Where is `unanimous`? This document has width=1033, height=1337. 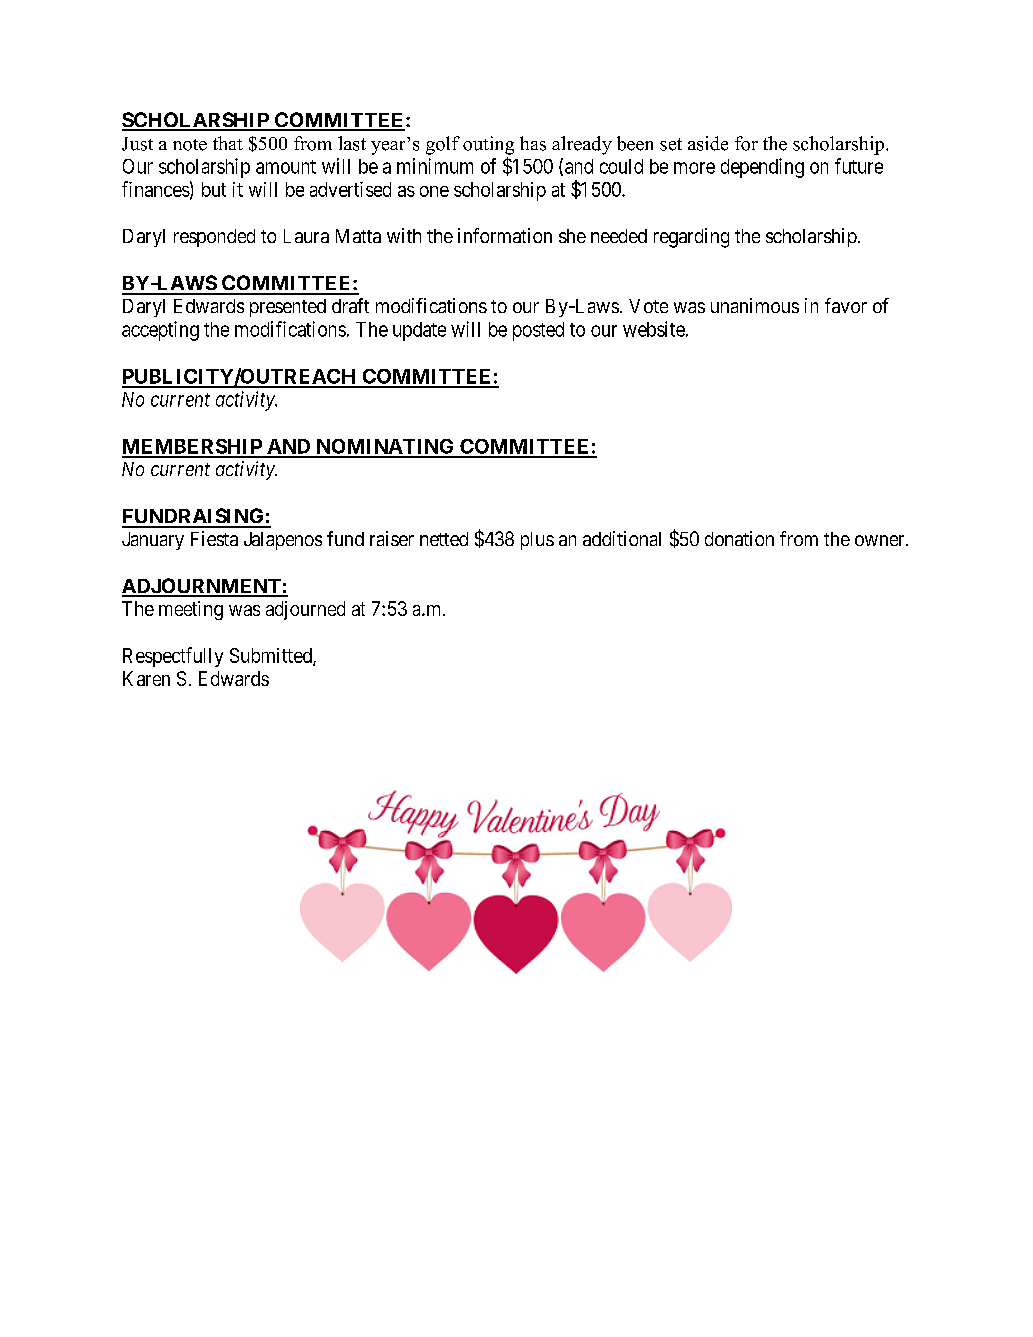
unanimous is located at coordinates (755, 305).
